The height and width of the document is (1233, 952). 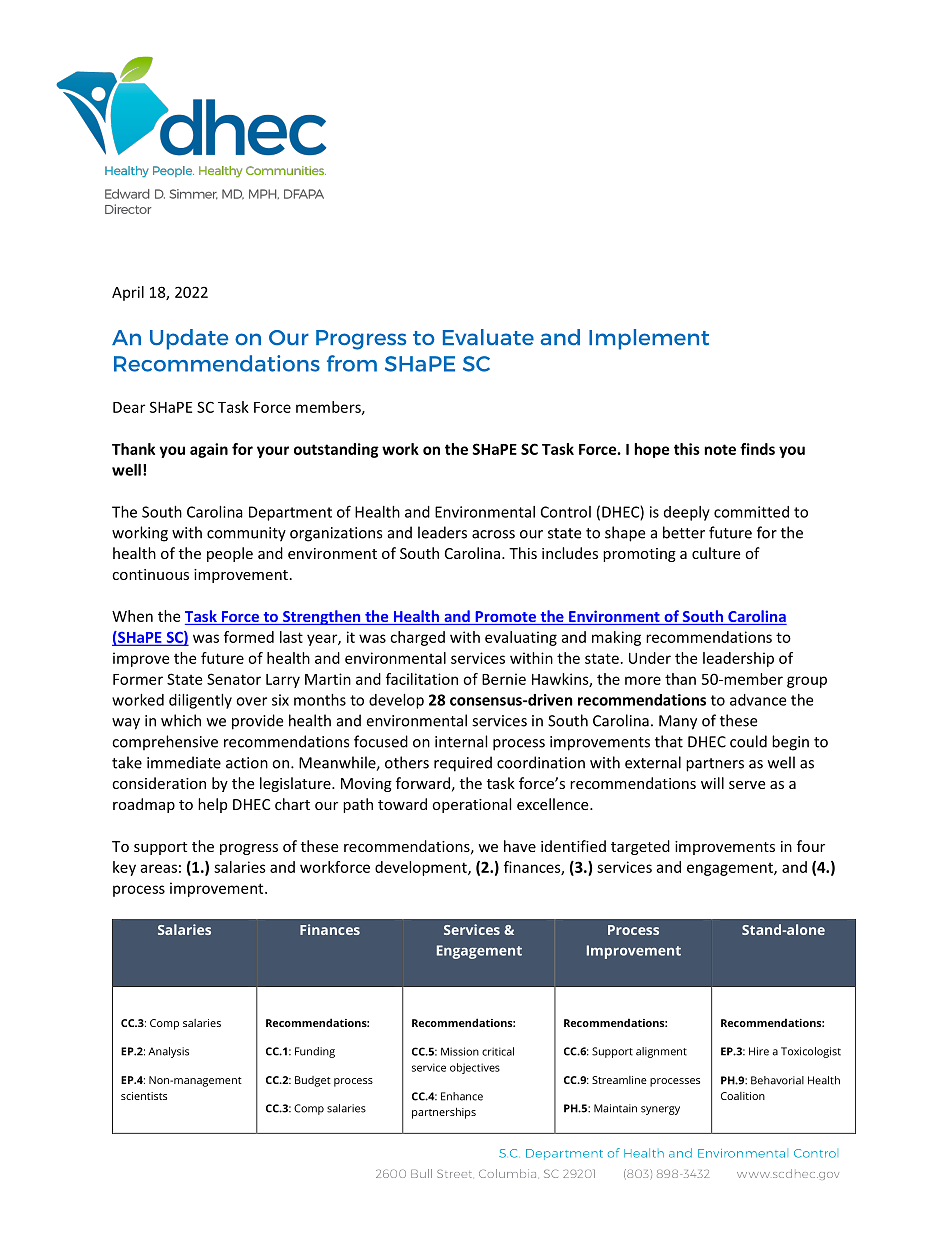 What do you see at coordinates (200, 701) in the document?
I see `diligently` at bounding box center [200, 701].
